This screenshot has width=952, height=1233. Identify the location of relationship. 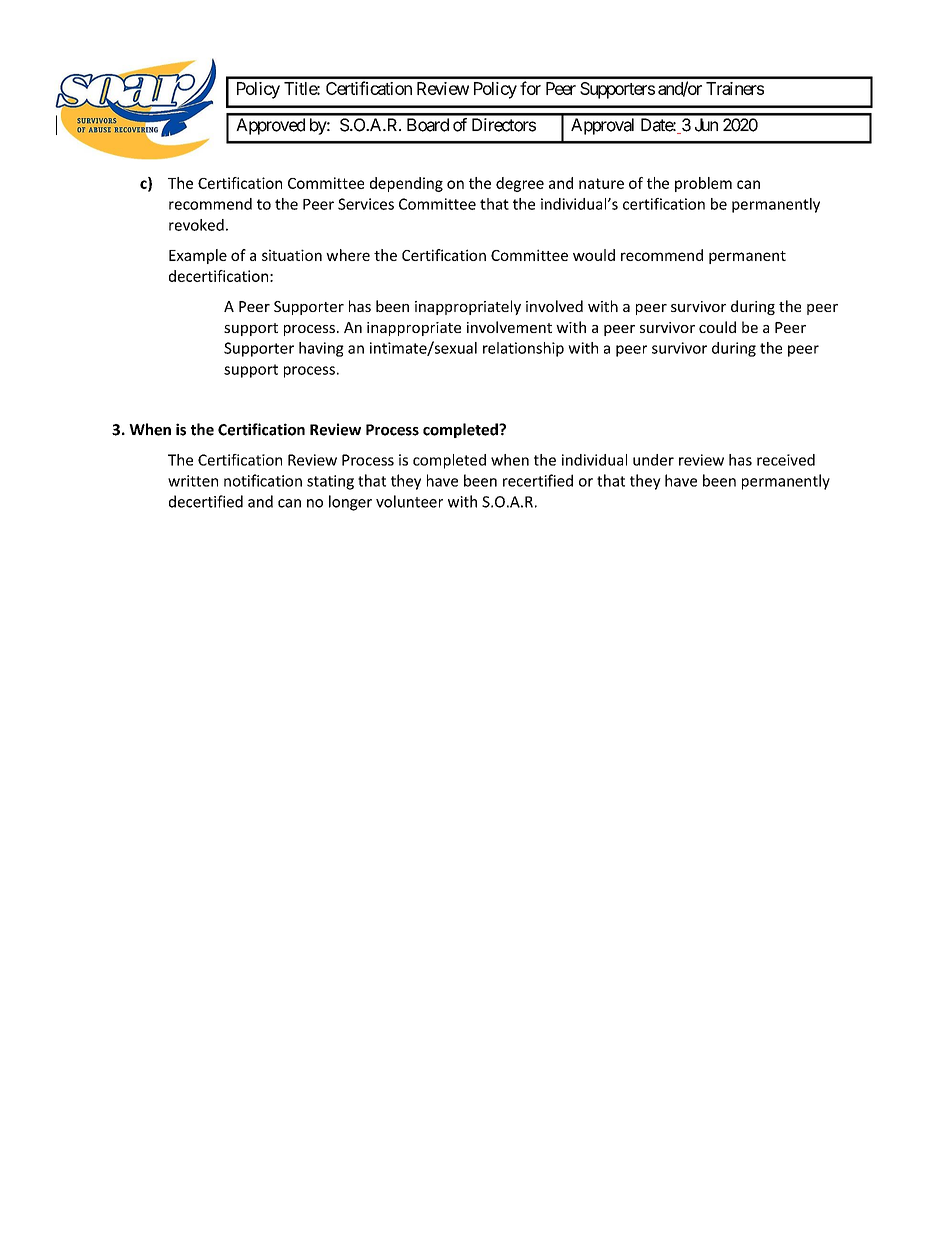
(523, 349).
